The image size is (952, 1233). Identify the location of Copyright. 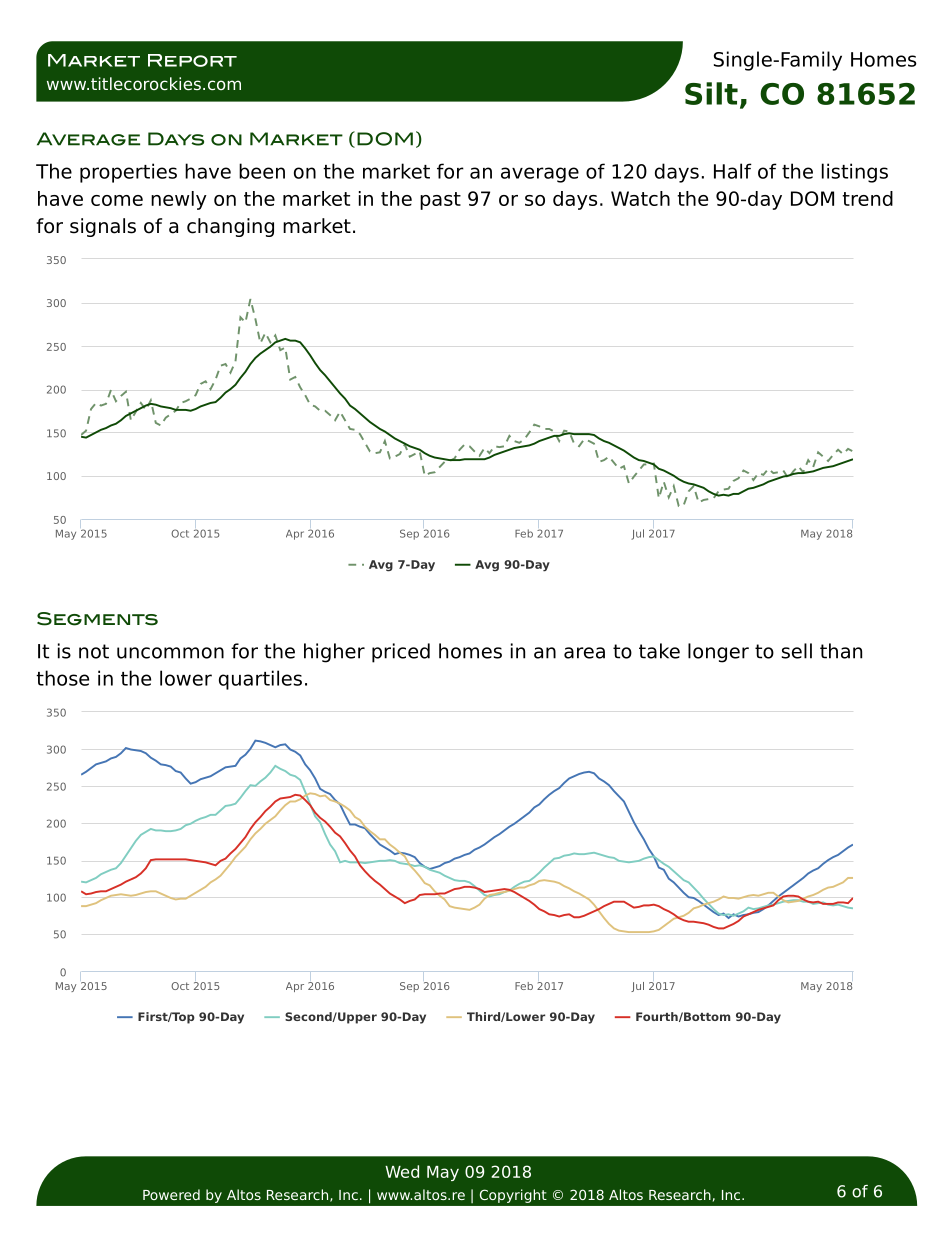
(513, 1196).
